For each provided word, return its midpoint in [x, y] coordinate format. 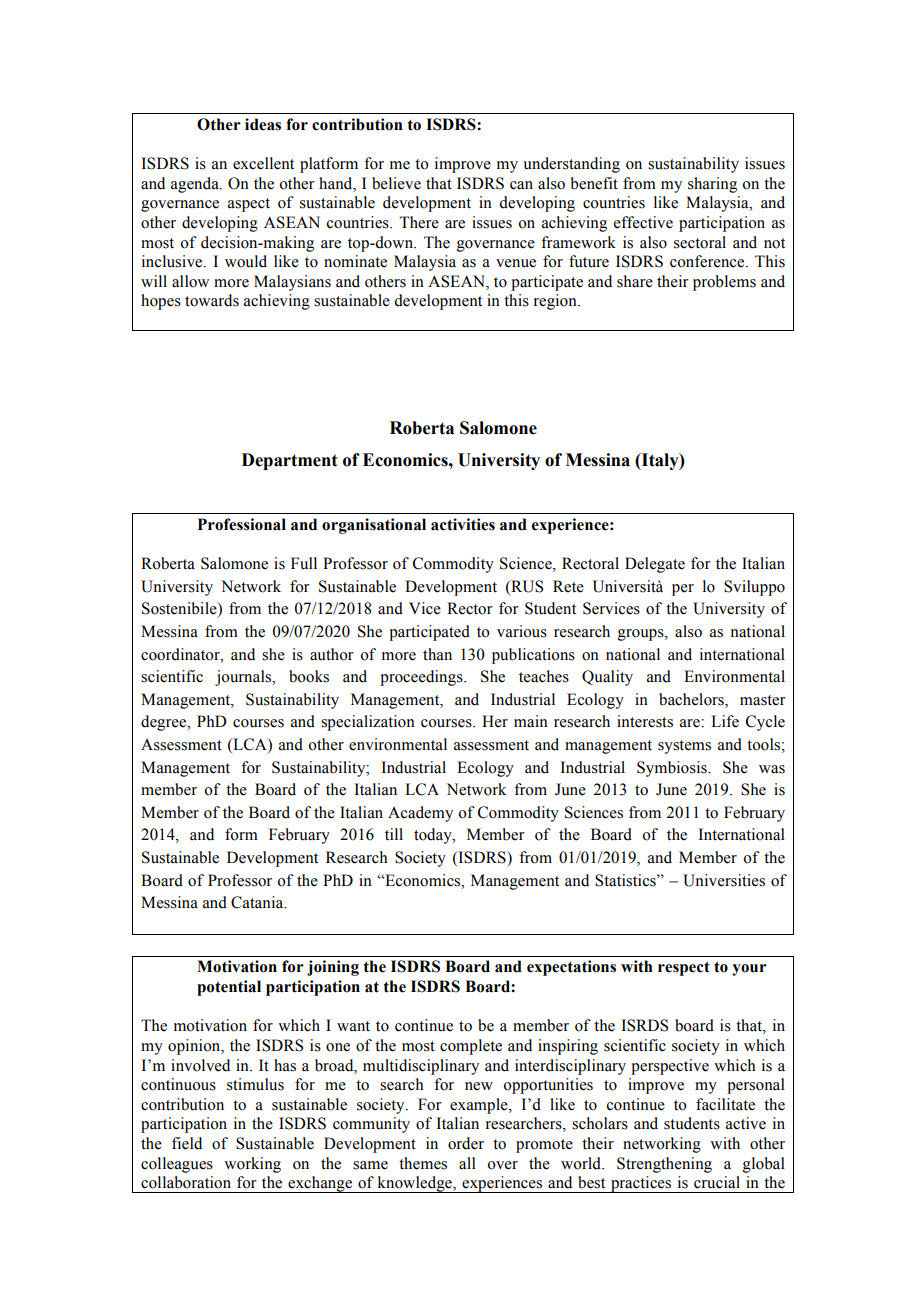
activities [463, 524]
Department [289, 461]
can [521, 185]
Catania [258, 902]
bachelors [692, 699]
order [466, 1143]
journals [244, 678]
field [187, 1143]
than [437, 654]
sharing [712, 185]
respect [684, 968]
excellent [263, 163]
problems [724, 283]
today [434, 836]
